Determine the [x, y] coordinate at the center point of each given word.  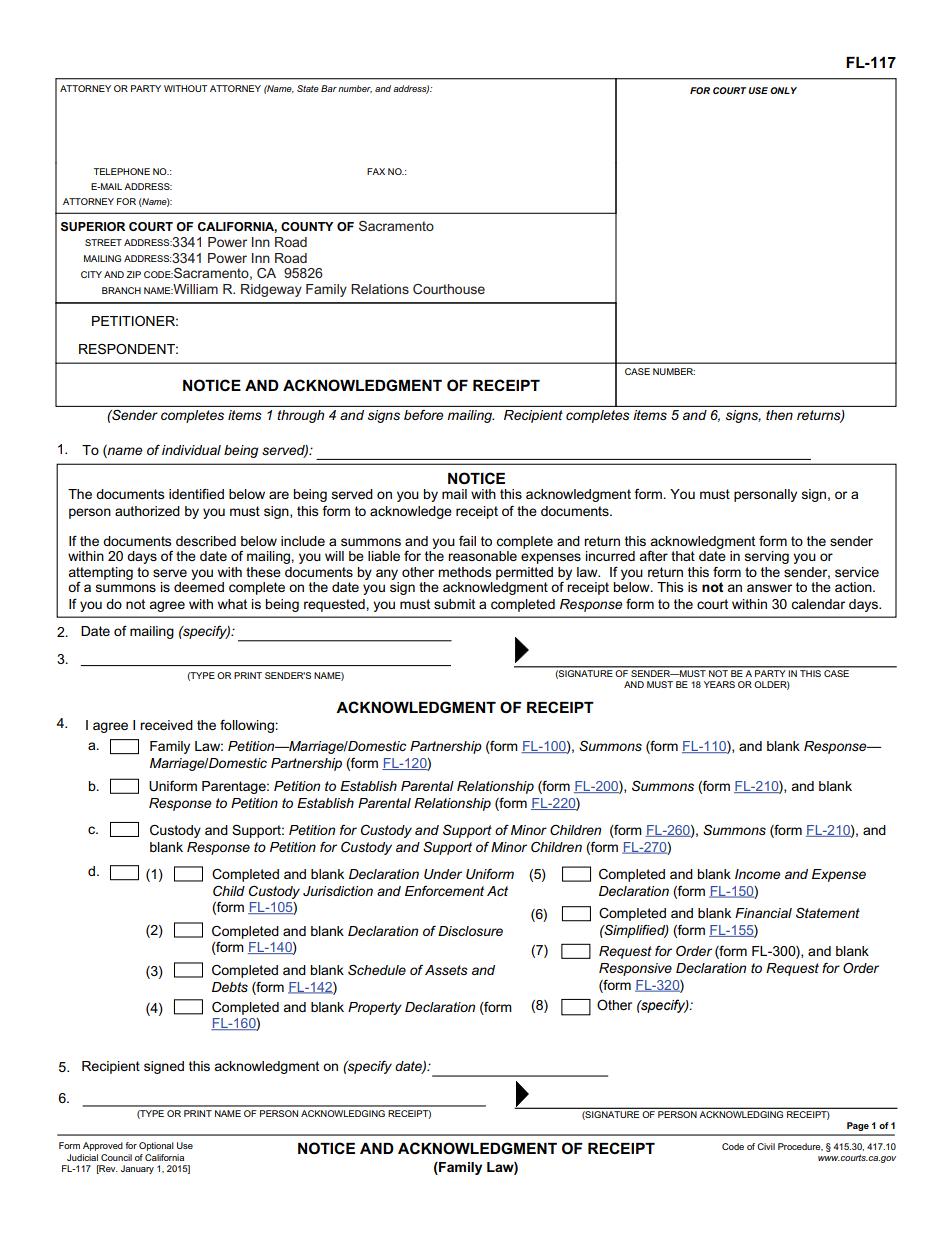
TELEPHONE [122, 171]
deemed [199, 587]
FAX [376, 171]
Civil [766, 1146]
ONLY [783, 90]
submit [454, 604]
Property [375, 1008]
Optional [156, 1146]
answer [769, 588]
